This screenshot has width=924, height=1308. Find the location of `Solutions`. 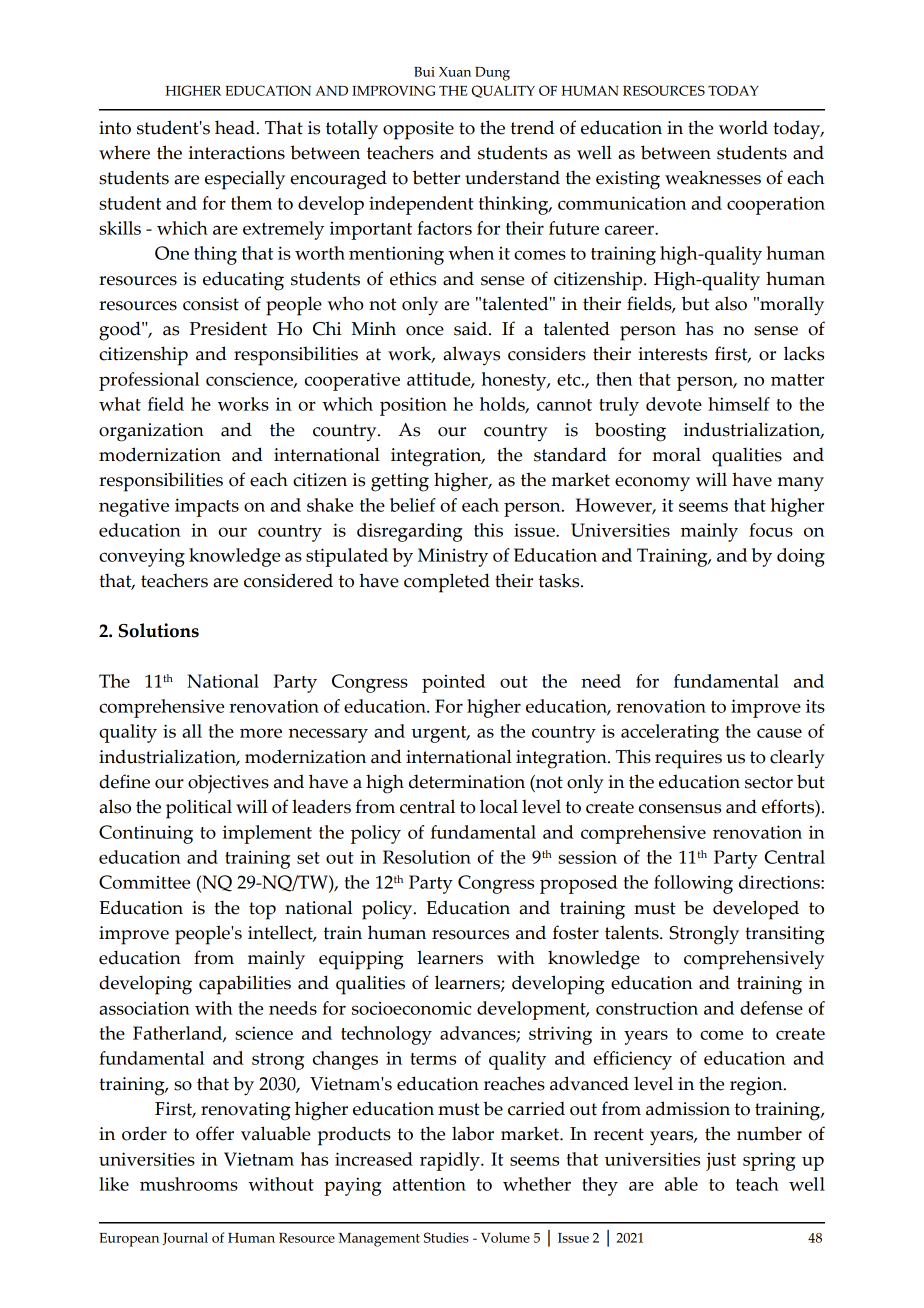

Solutions is located at coordinates (159, 630).
